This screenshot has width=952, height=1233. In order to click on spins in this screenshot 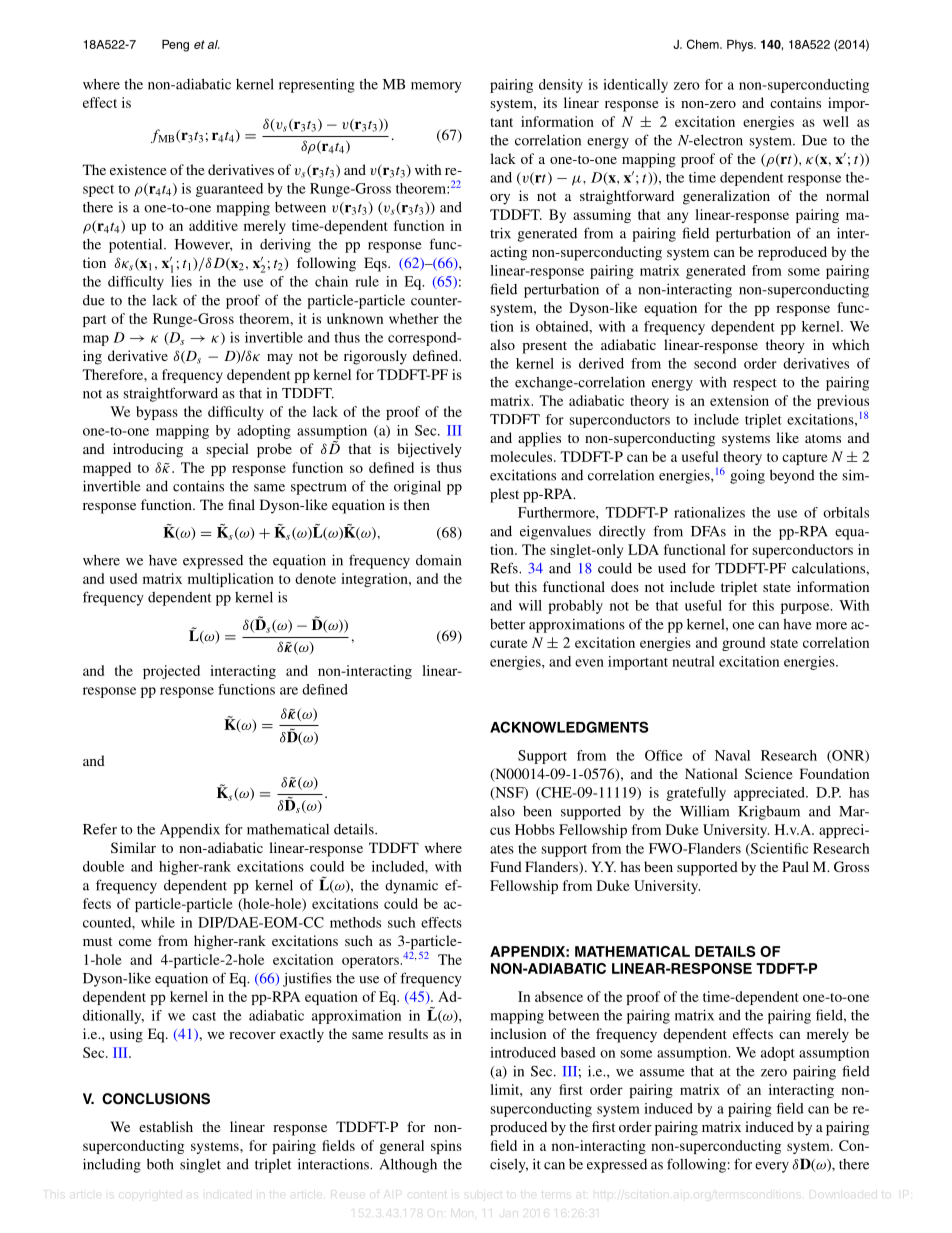, I will do `click(446, 1147)`.
